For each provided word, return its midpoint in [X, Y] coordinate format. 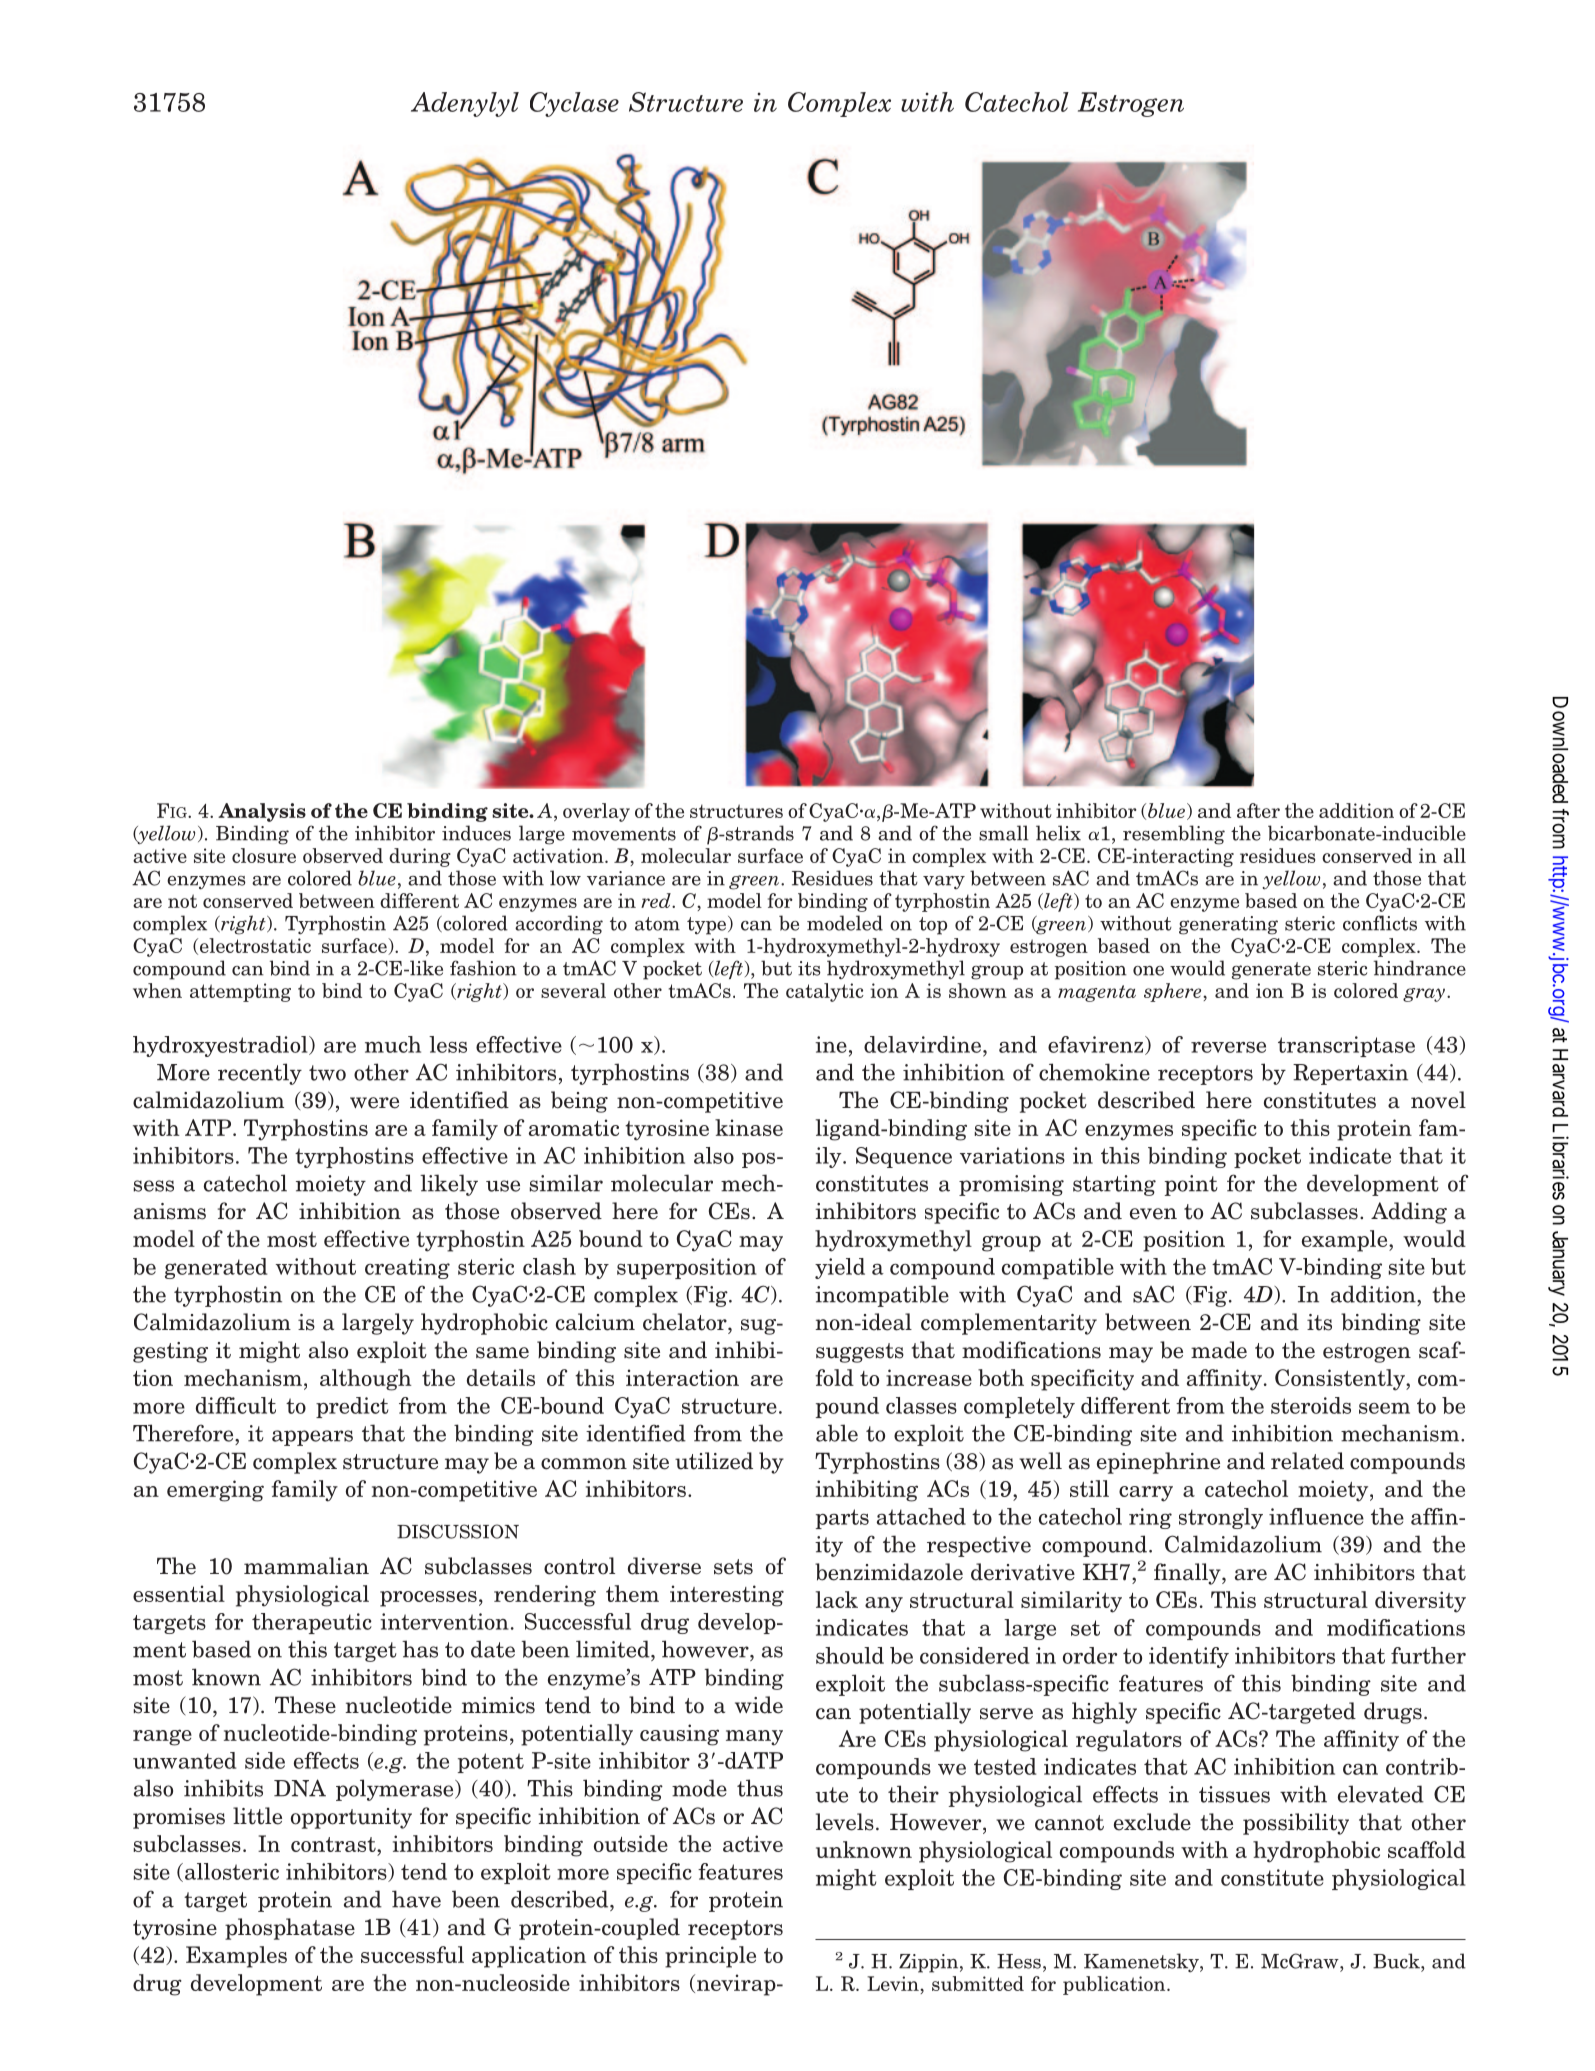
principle [710, 1957]
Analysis [262, 812]
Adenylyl [465, 104]
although [366, 1380]
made [1219, 1350]
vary [944, 882]
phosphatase [290, 1929]
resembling [1174, 835]
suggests [860, 1353]
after [1258, 810]
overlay [596, 812]
